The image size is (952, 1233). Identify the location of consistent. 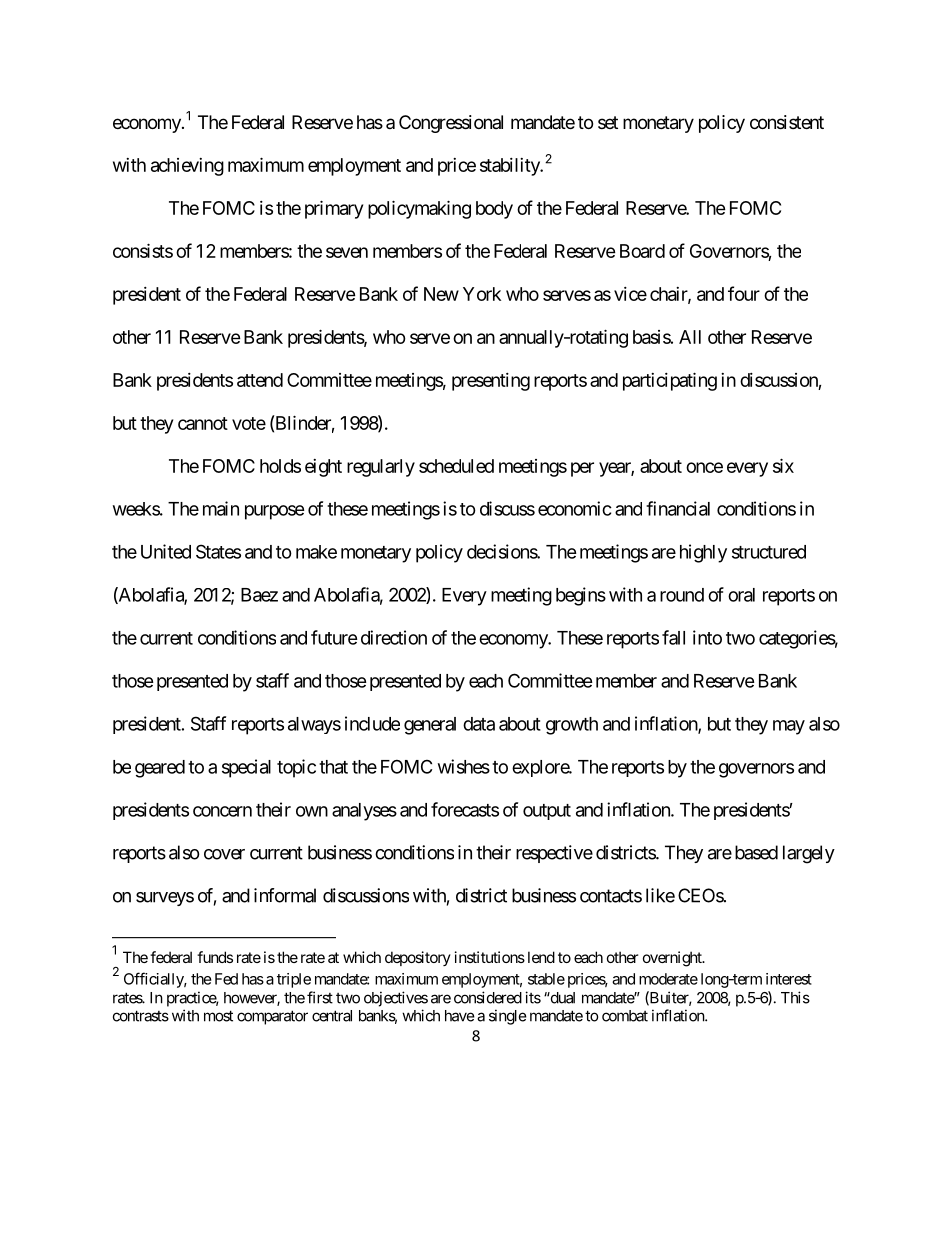
(787, 122).
